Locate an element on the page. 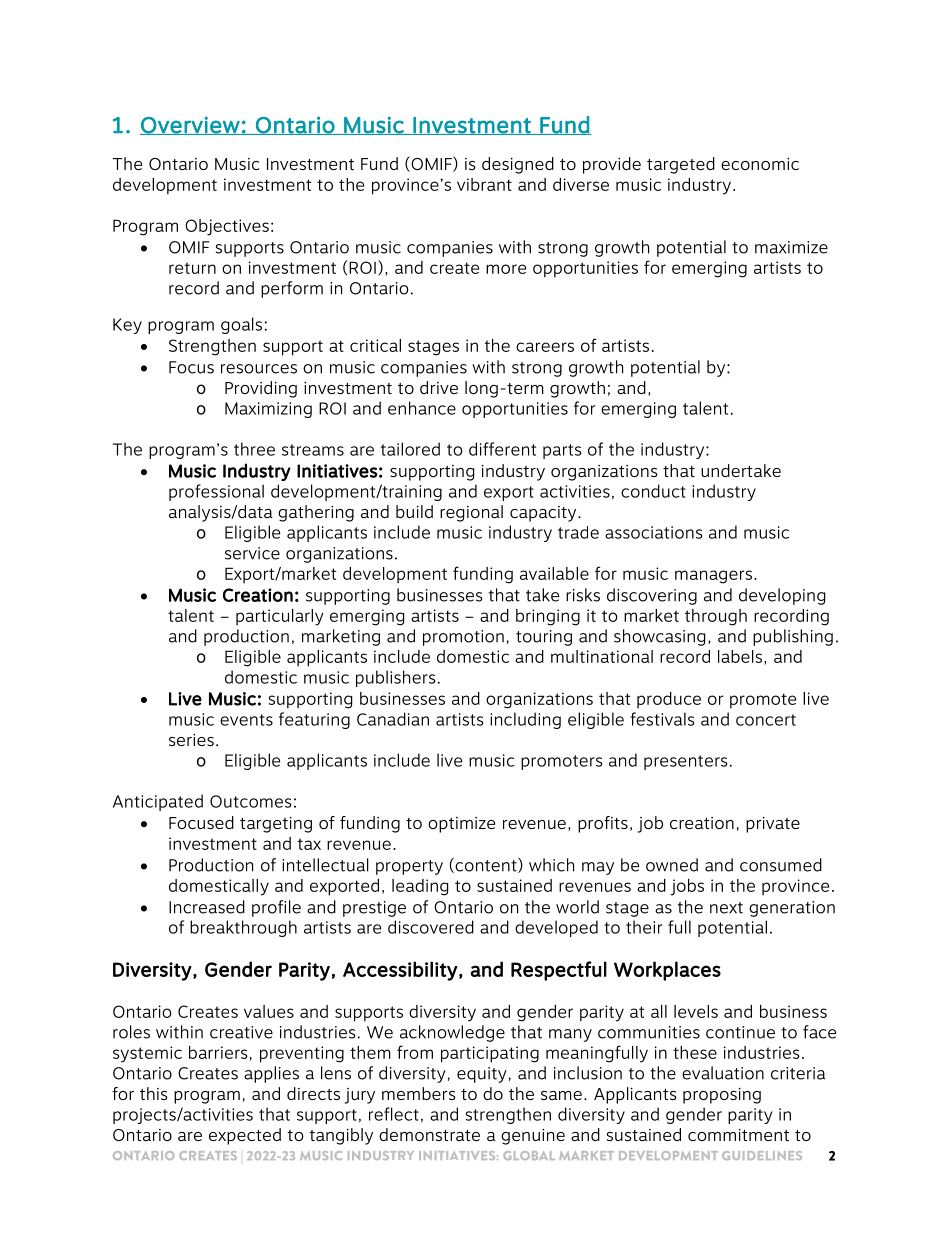  Overview is located at coordinates (191, 125).
